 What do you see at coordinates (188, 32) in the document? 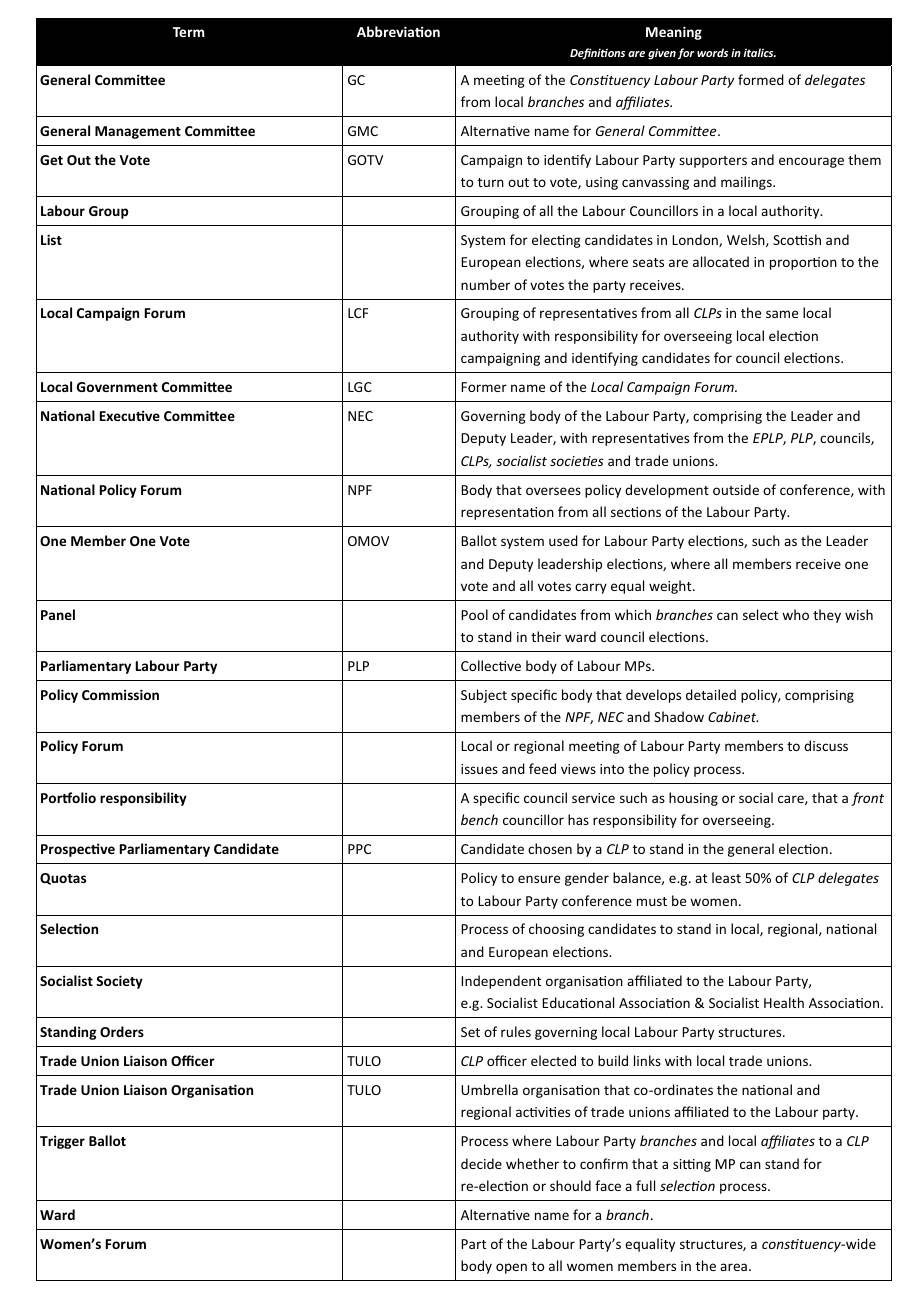
I see `Term` at bounding box center [188, 32].
